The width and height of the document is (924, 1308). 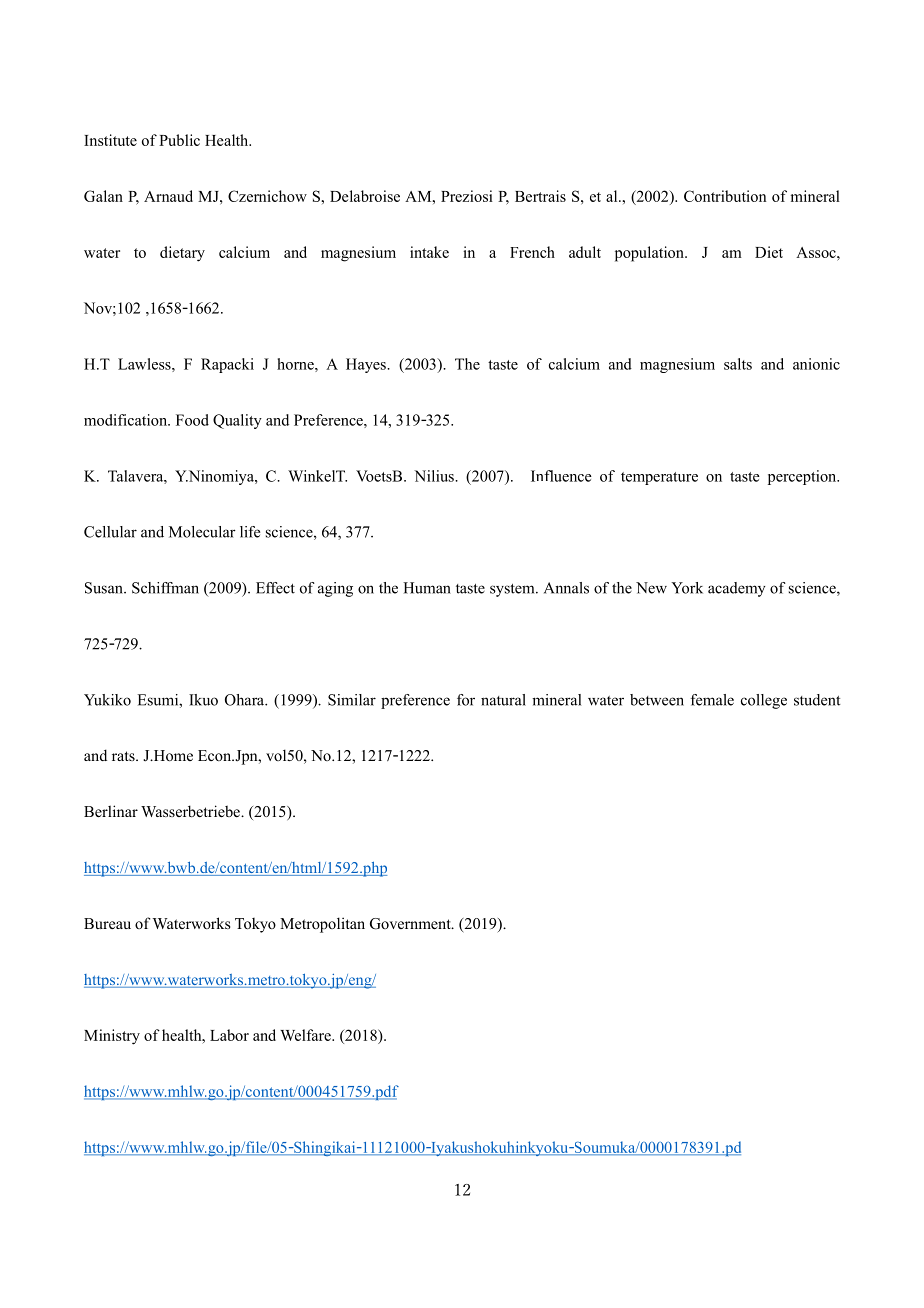 I want to click on perception, so click(x=803, y=477).
